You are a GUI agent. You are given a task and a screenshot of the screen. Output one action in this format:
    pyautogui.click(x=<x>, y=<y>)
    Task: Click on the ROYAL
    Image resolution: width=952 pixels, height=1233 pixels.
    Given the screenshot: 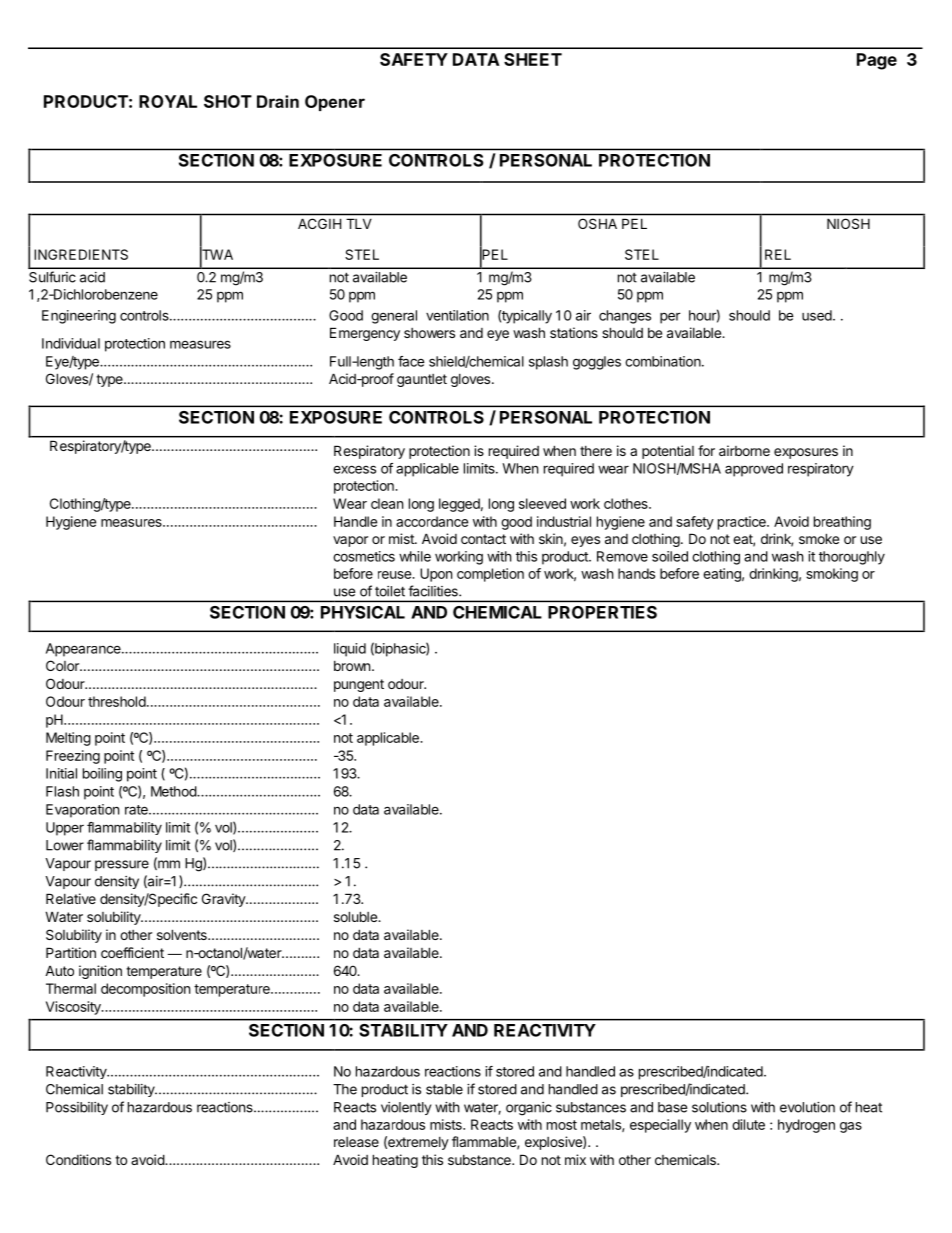 What is the action you would take?
    pyautogui.click(x=168, y=101)
